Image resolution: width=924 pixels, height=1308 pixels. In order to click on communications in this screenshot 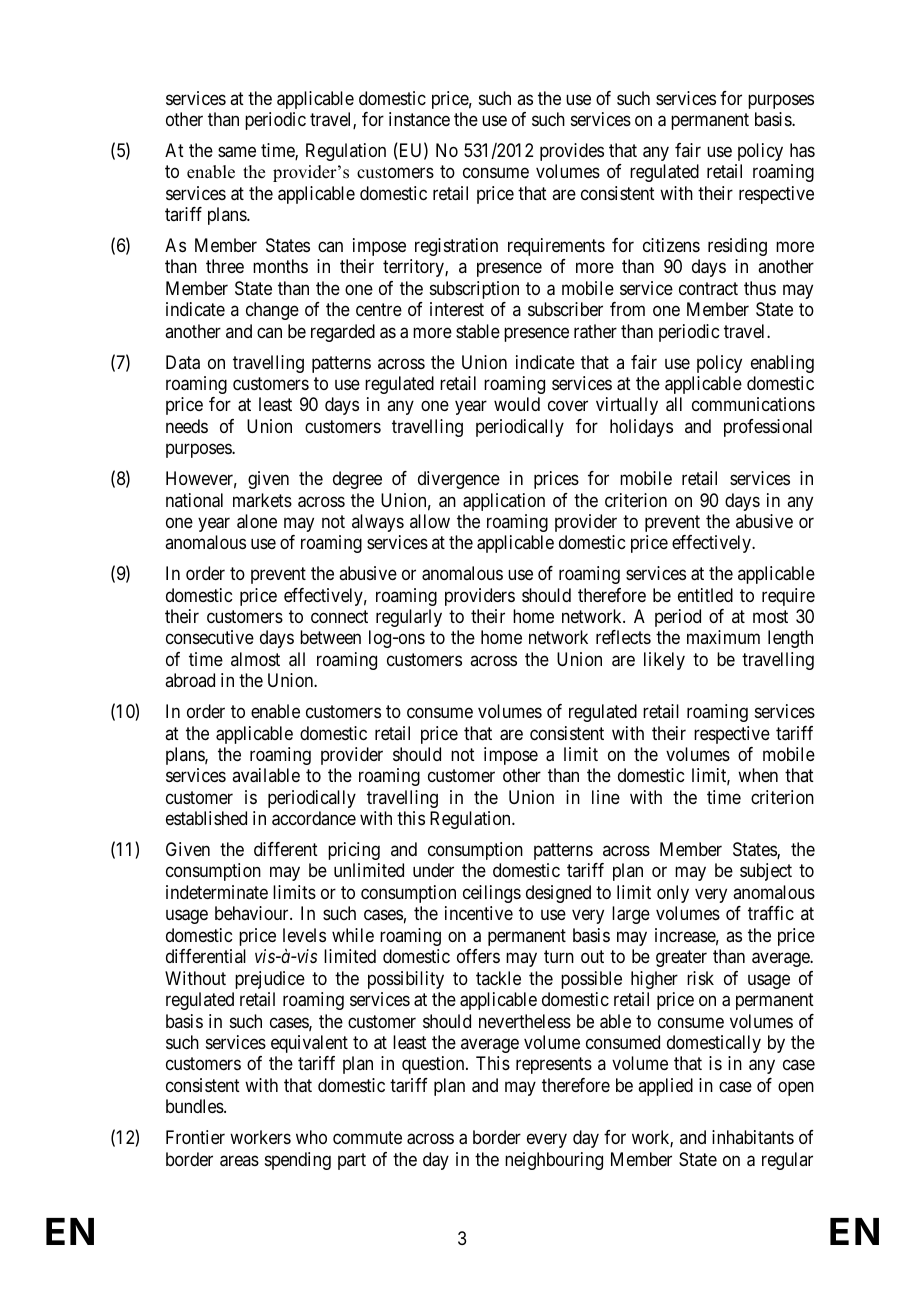, I will do `click(753, 404)`.
